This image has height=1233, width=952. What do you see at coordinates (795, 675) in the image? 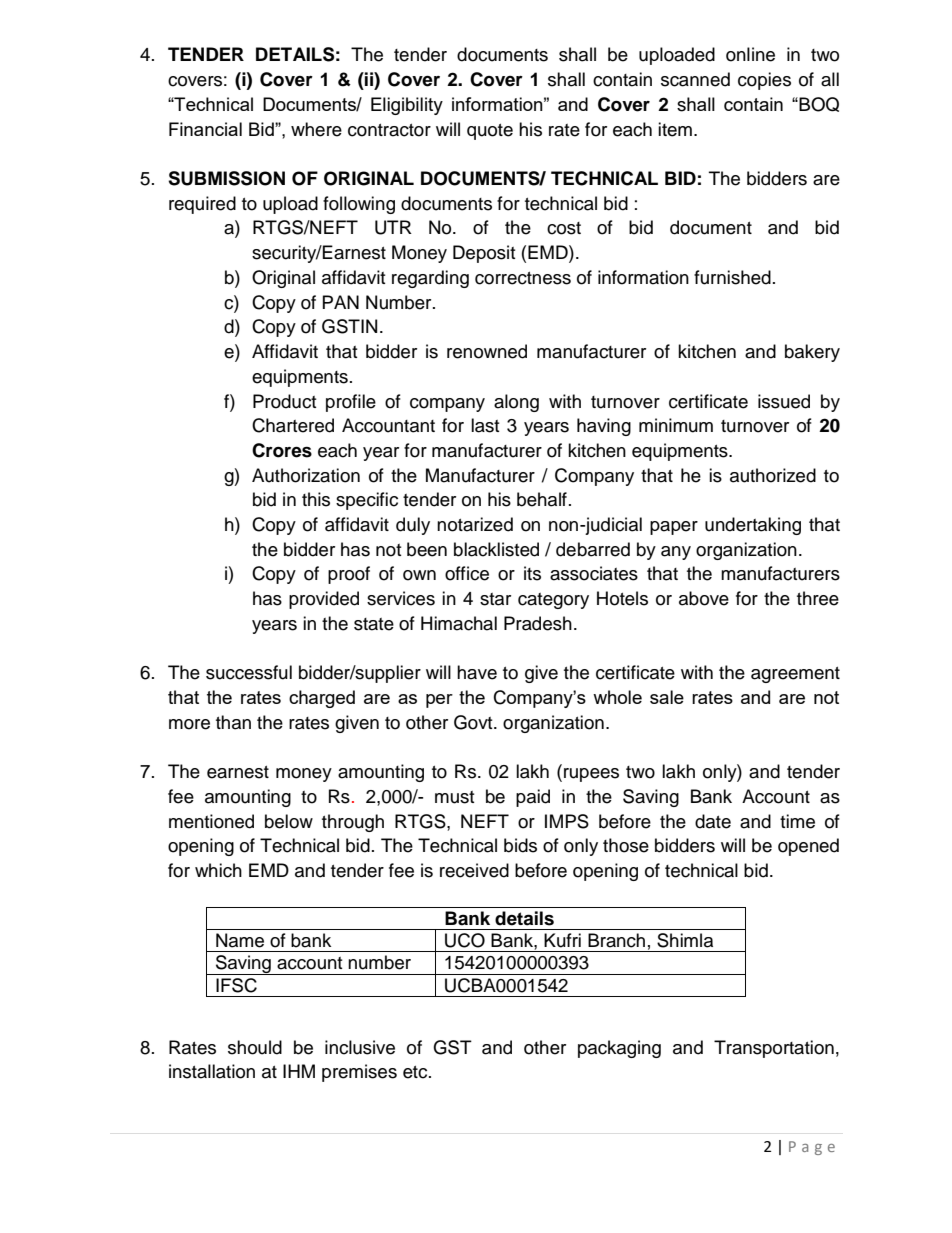
I see `agreement` at bounding box center [795, 675].
